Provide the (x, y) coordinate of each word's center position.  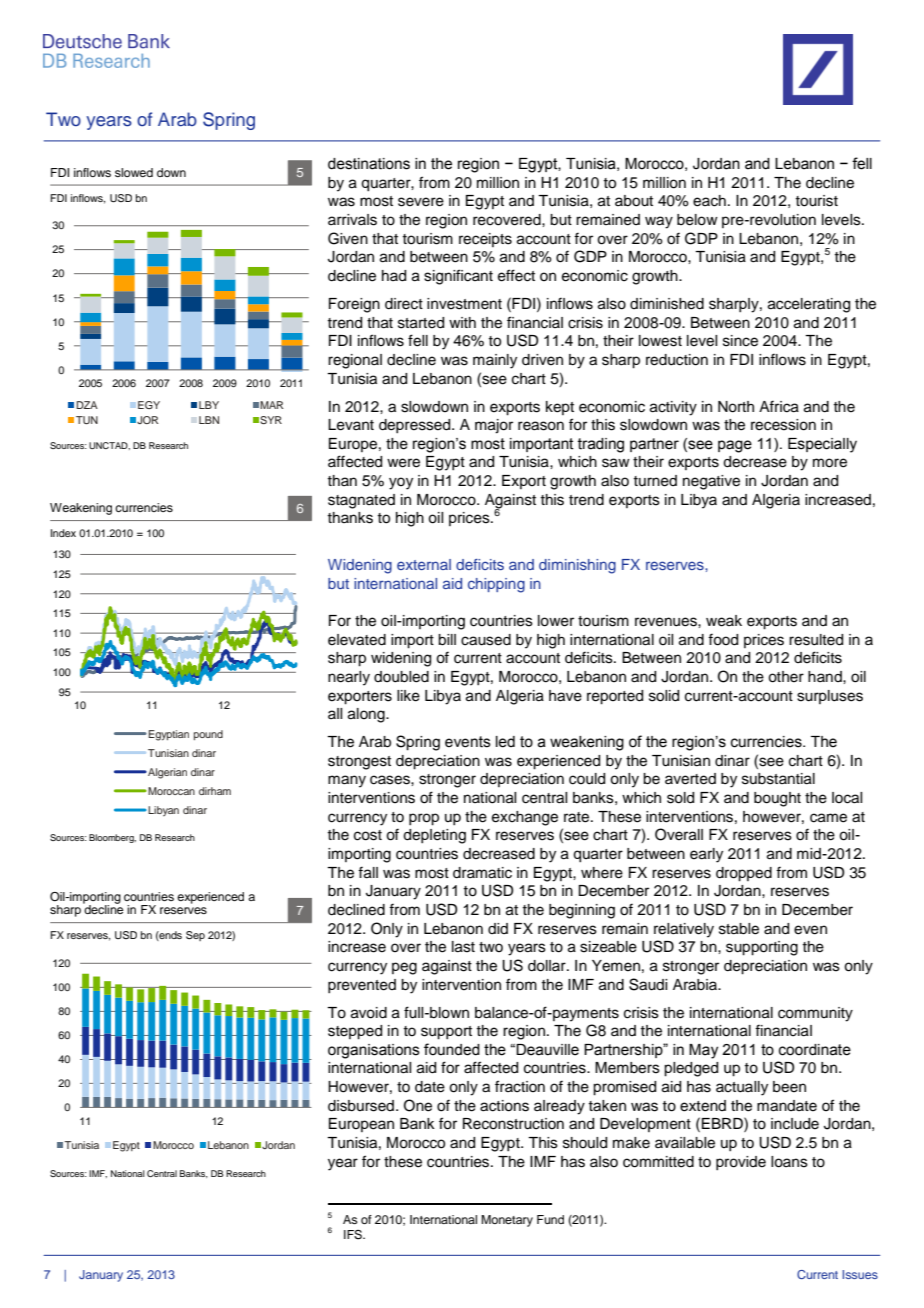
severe (421, 202)
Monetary (507, 1221)
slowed (134, 172)
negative (711, 482)
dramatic (482, 873)
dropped (744, 874)
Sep (195, 936)
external (424, 564)
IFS (354, 1235)
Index (63, 533)
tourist (816, 201)
